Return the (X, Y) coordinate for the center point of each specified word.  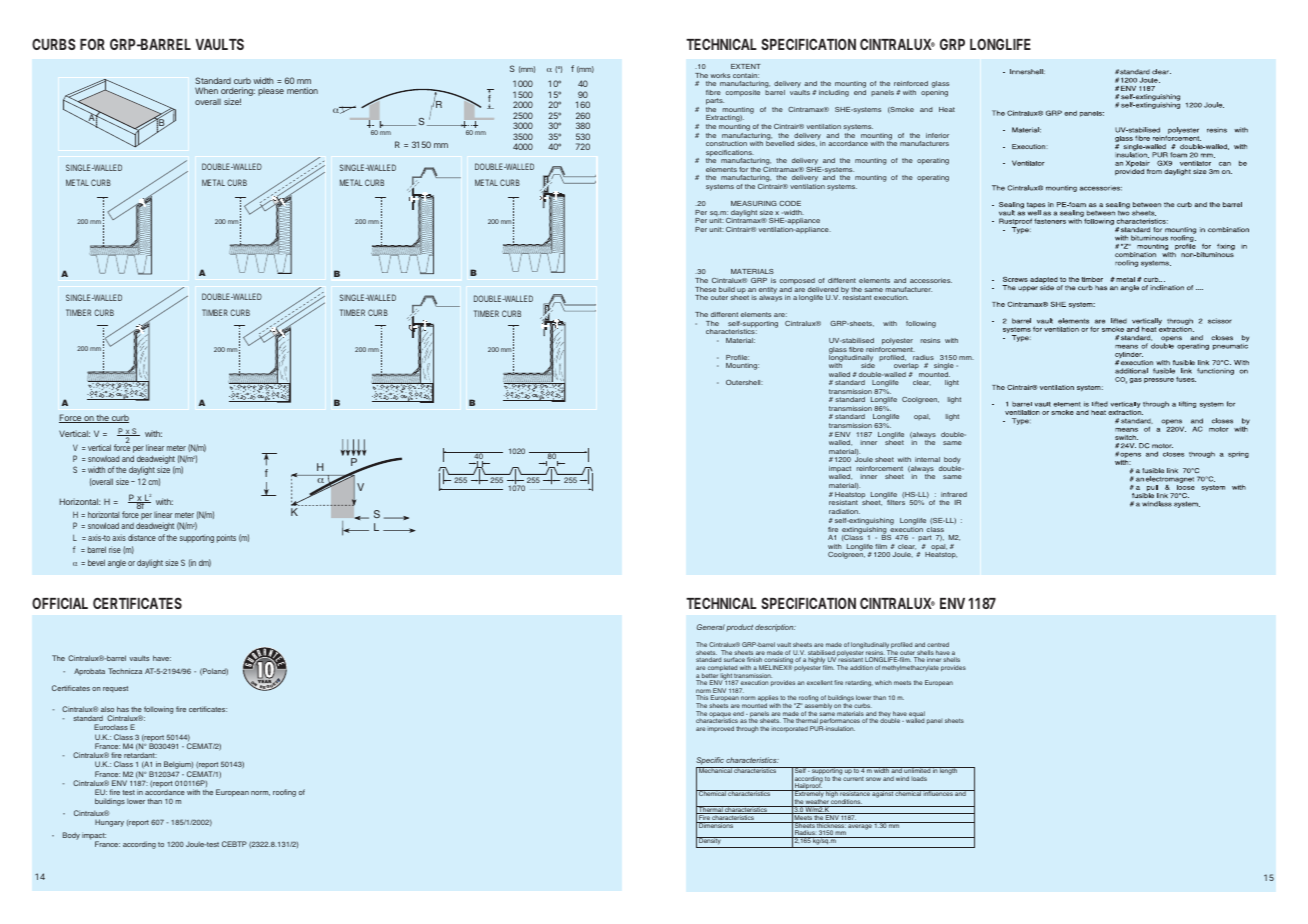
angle (117, 564)
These (705, 289)
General (711, 627)
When (206, 90)
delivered (823, 289)
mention (302, 90)
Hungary (109, 823)
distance (142, 537)
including (834, 93)
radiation (844, 511)
